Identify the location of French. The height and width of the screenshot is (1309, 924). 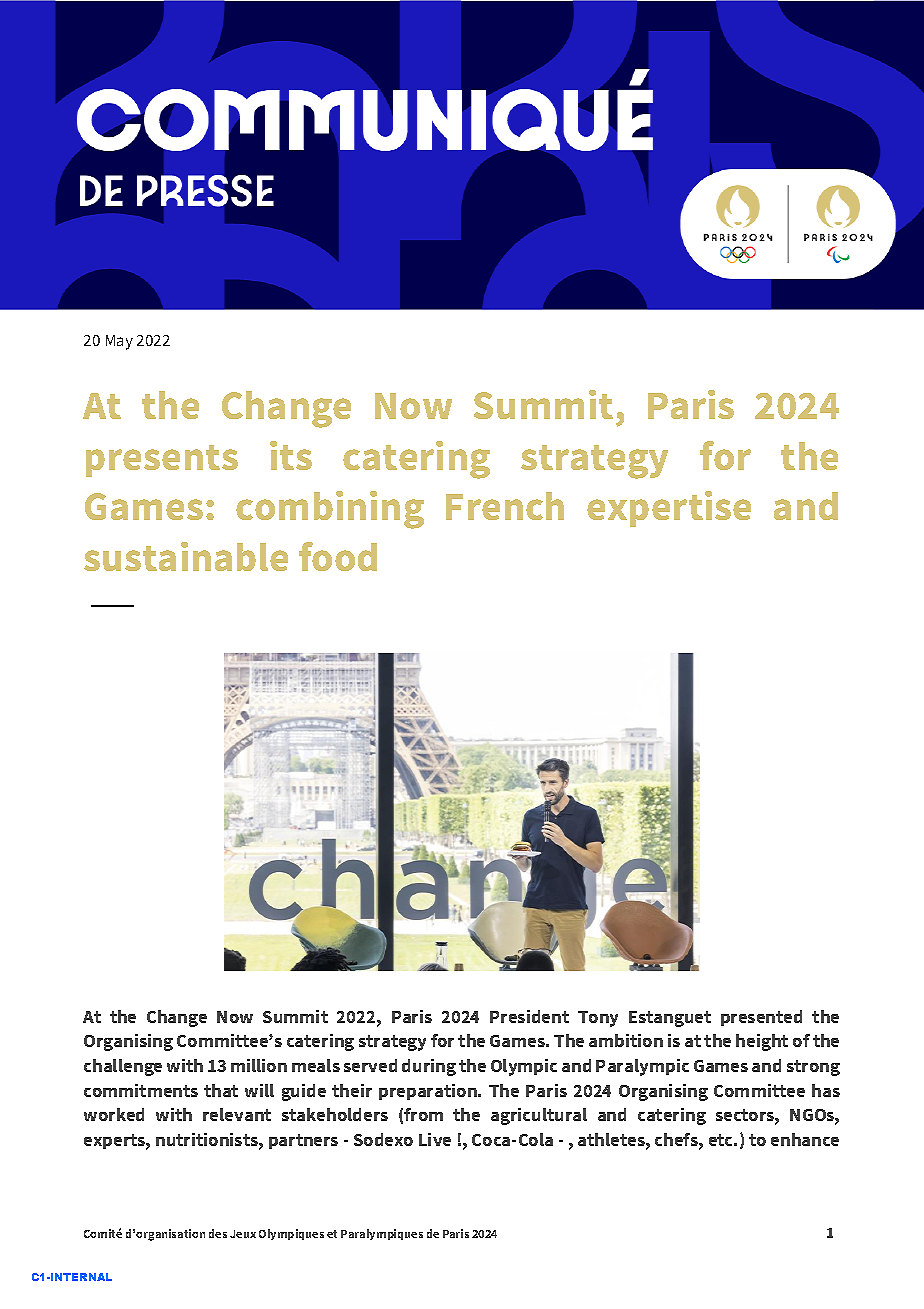
(505, 506).
